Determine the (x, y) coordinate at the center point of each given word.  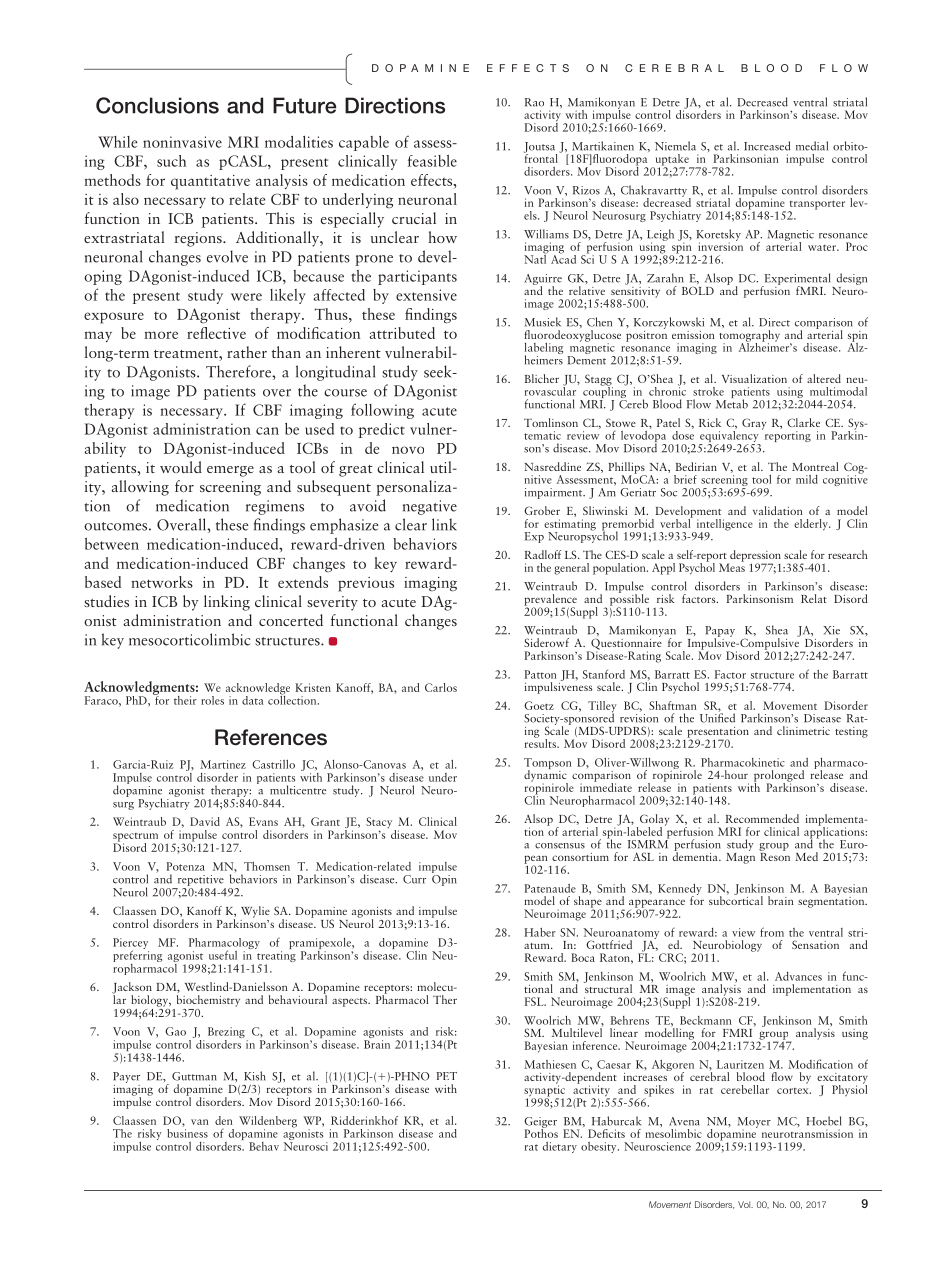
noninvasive (182, 142)
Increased (767, 146)
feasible (432, 161)
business (187, 1132)
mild (807, 479)
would (181, 467)
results (541, 742)
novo (408, 450)
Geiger (540, 1123)
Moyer (754, 1123)
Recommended (762, 818)
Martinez (223, 764)
